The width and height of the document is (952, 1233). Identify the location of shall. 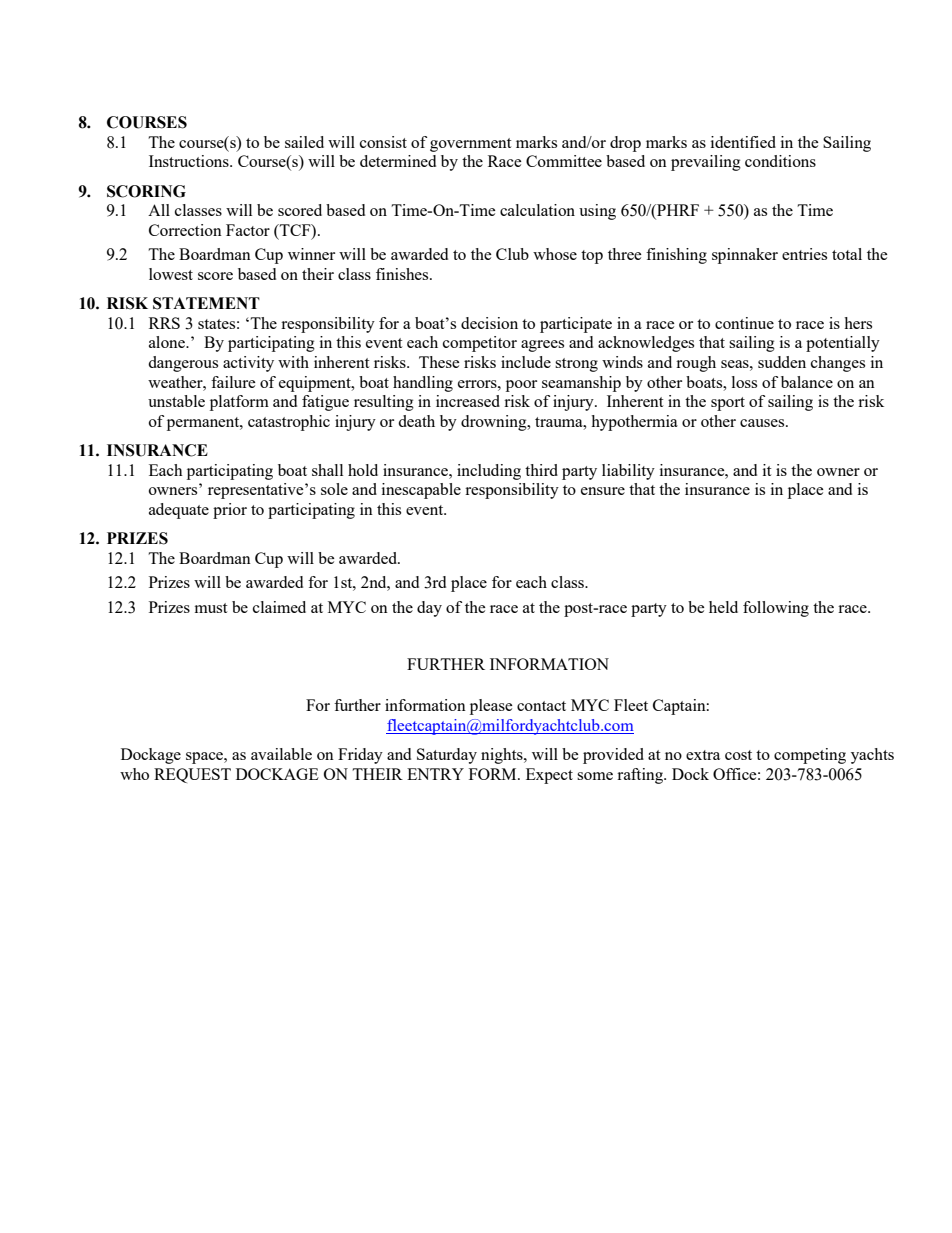
(327, 470).
